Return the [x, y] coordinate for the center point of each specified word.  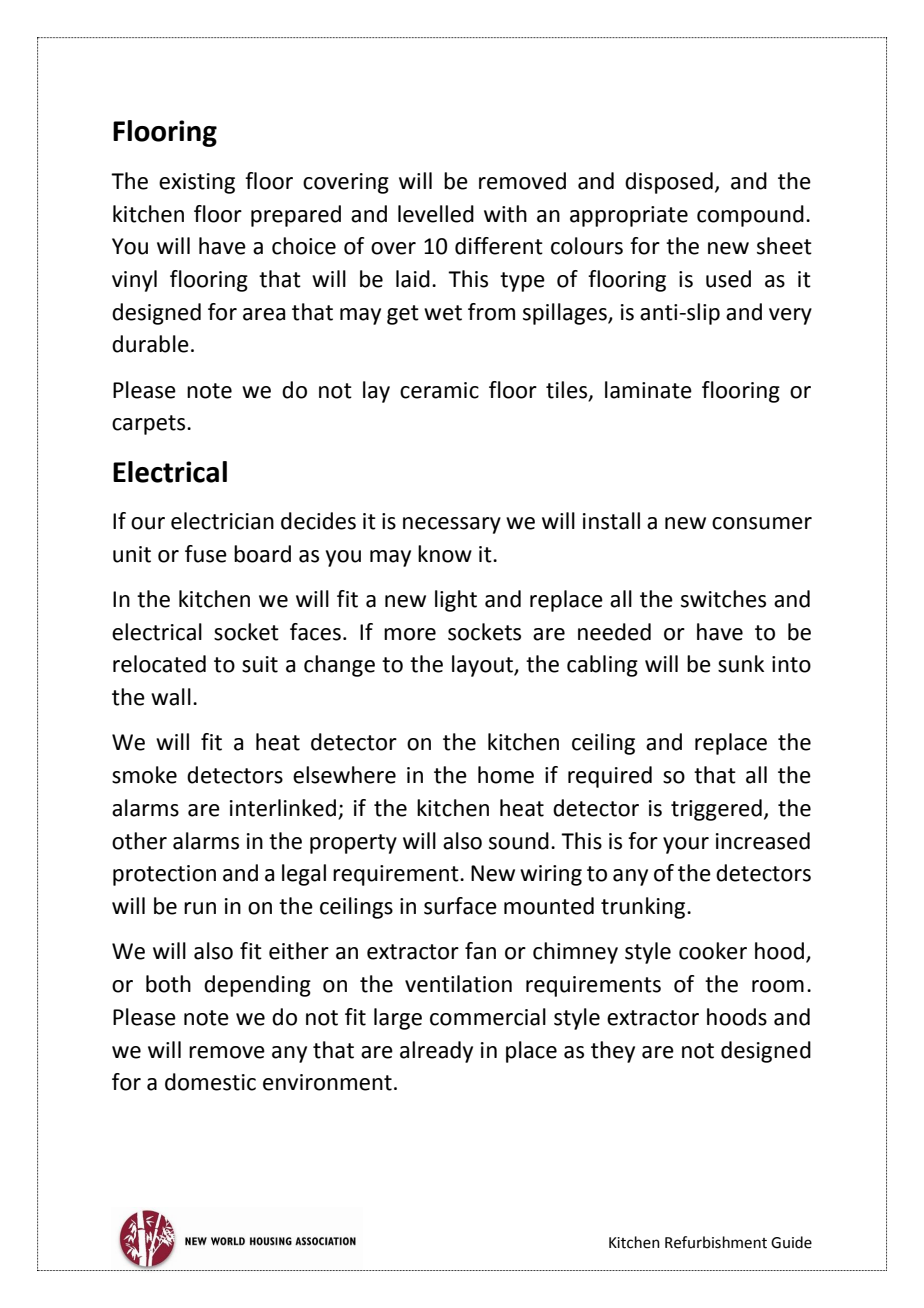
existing [197, 183]
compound [750, 216]
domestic [210, 1082]
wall [171, 697]
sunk [741, 664]
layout [483, 666]
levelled [436, 214]
